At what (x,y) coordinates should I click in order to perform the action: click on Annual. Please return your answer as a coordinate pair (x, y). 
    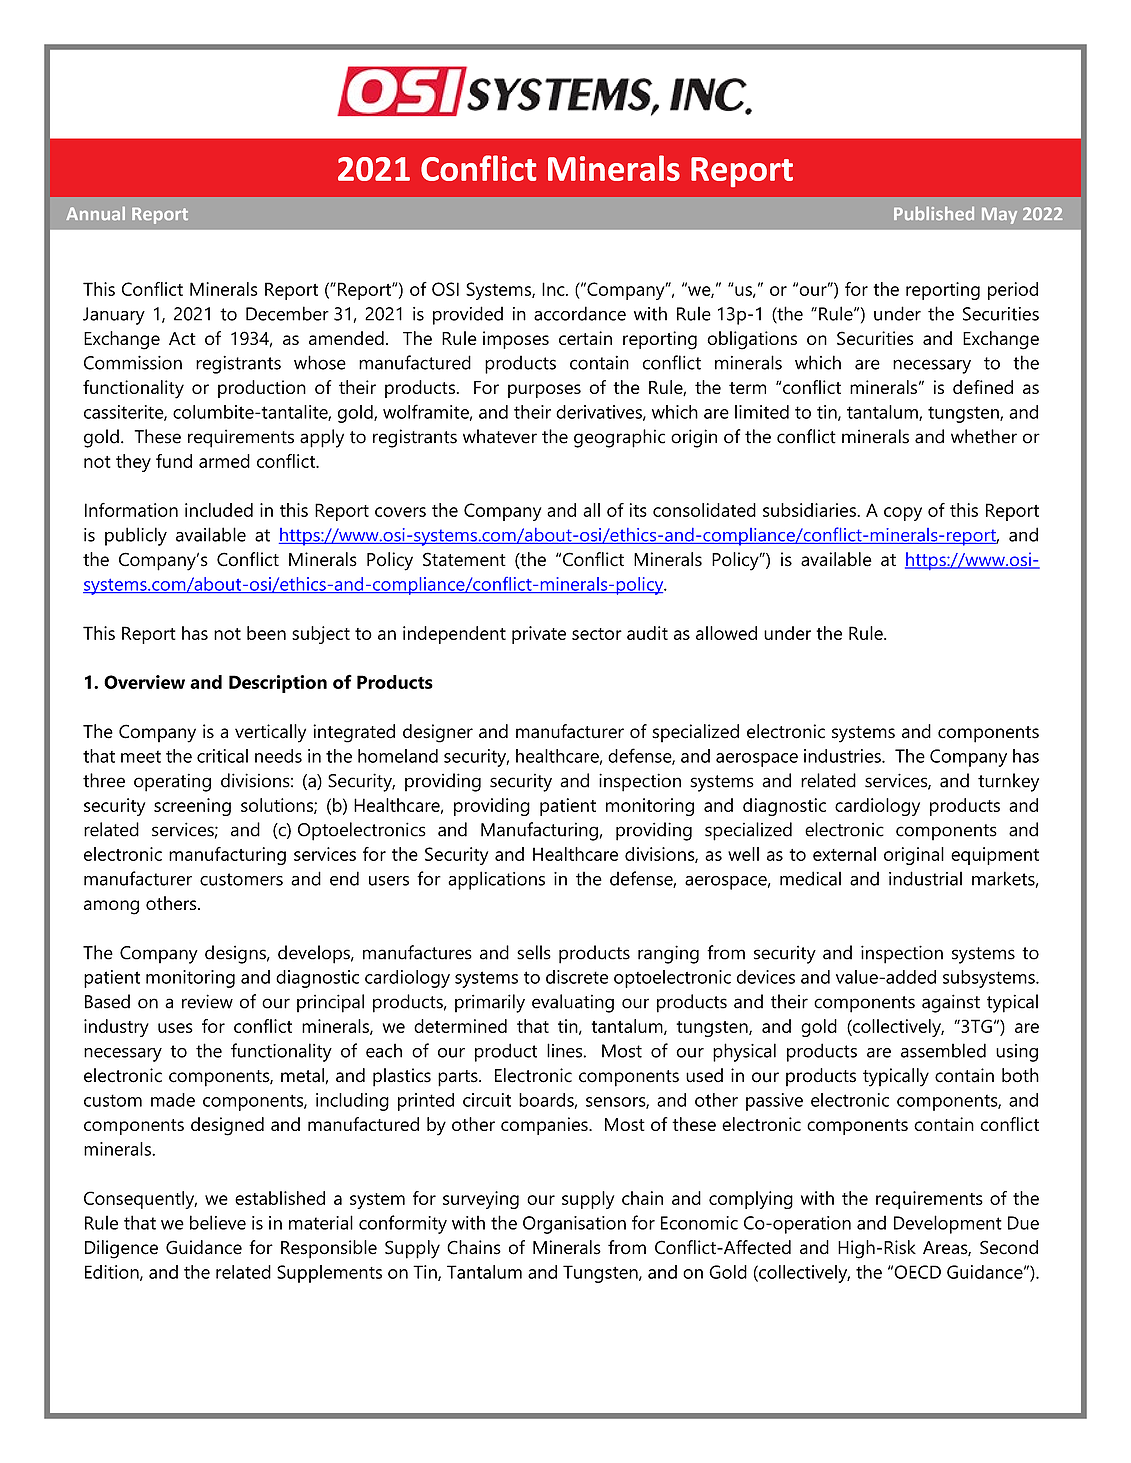
    Looking at the image, I should click on (95, 213).
